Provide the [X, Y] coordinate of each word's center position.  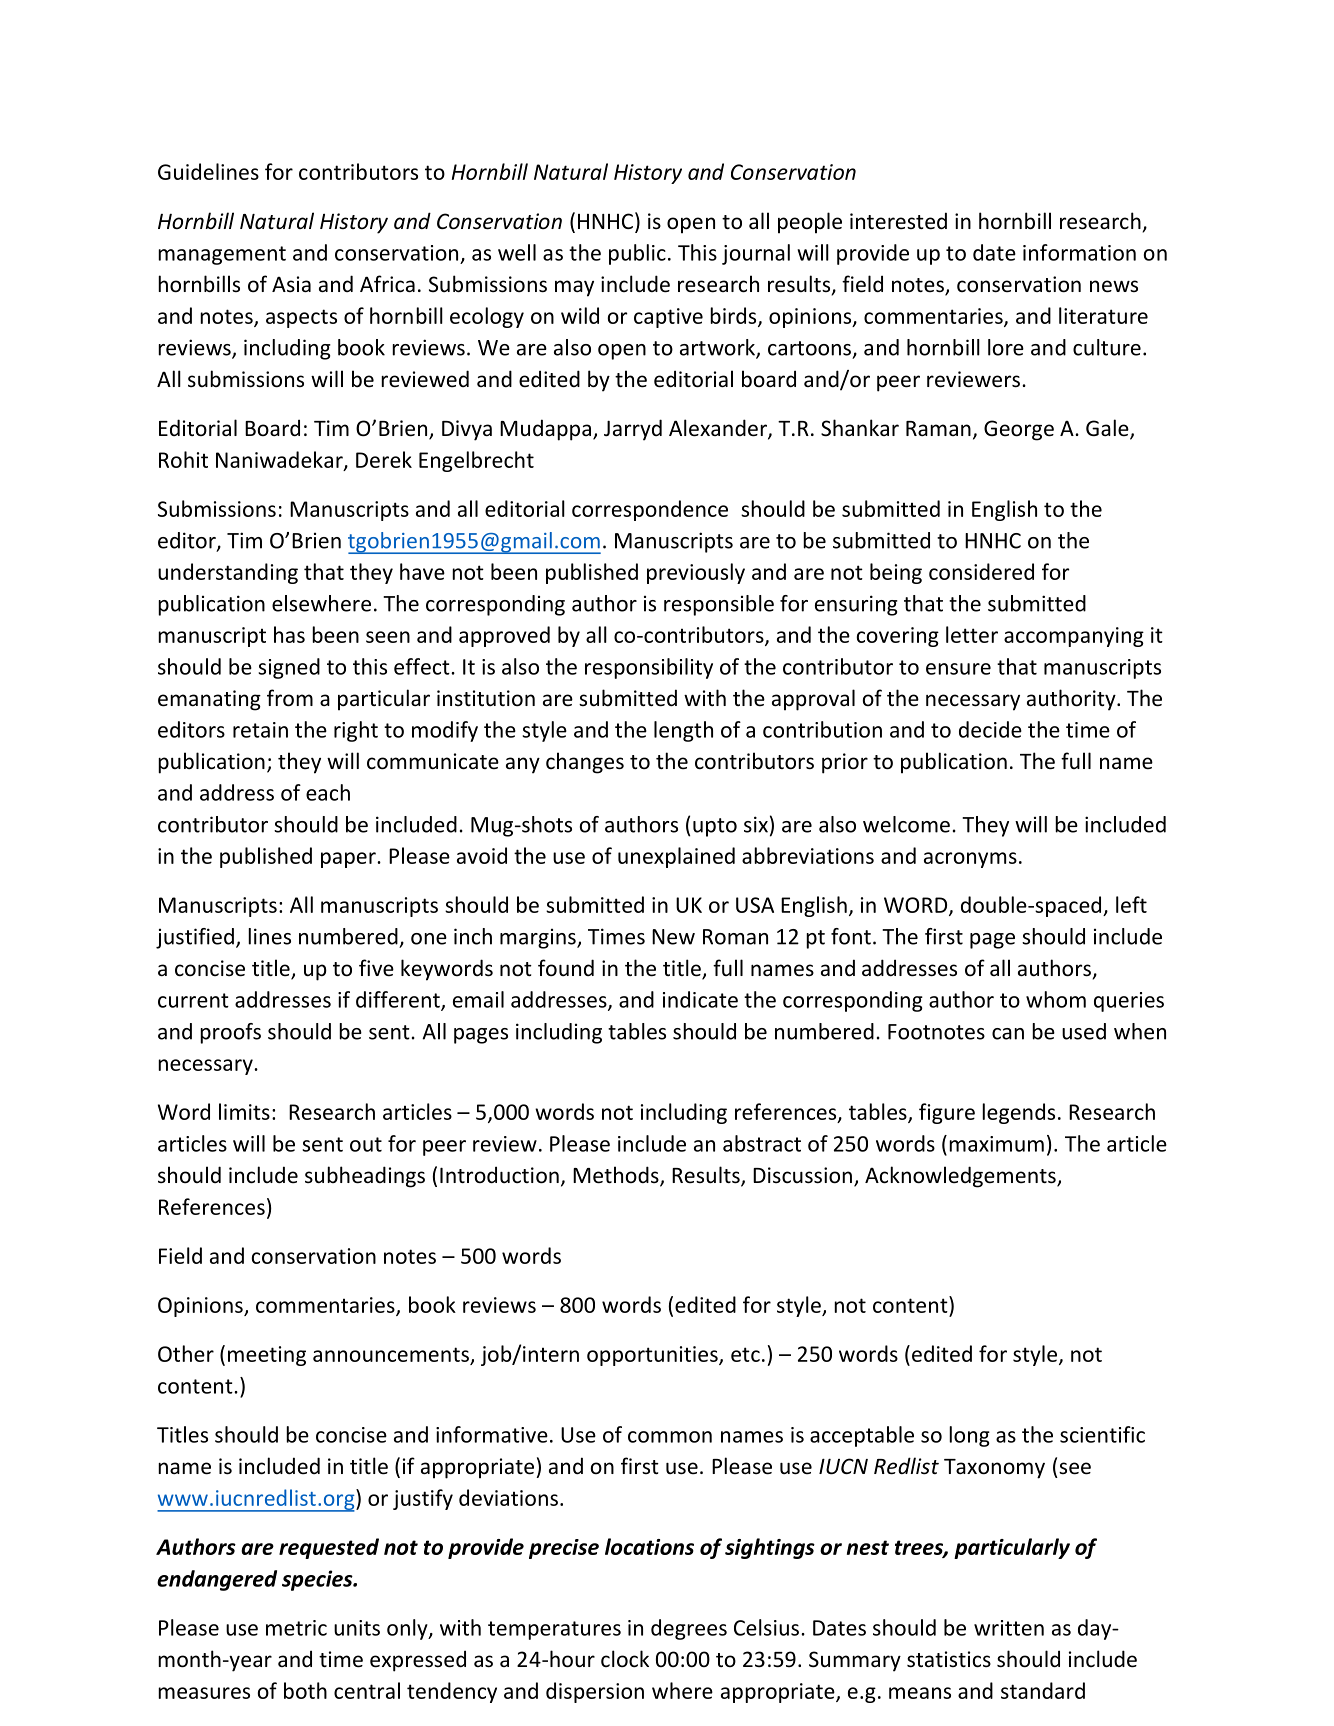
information [1079, 252]
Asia [291, 284]
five [376, 967]
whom [1056, 999]
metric [296, 1628]
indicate [700, 999]
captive [668, 318]
